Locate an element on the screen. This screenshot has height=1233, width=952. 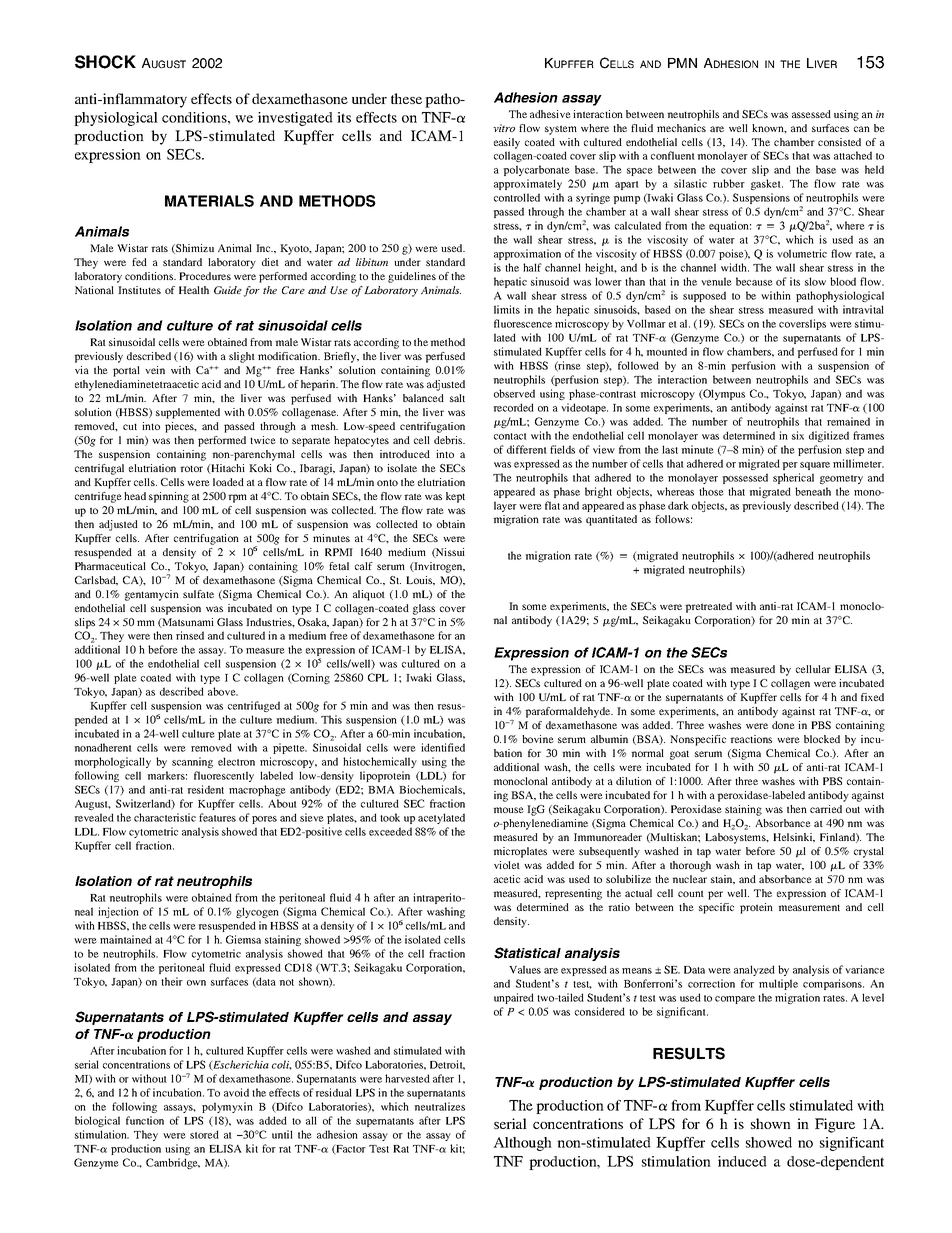
assessed is located at coordinates (811, 114).
